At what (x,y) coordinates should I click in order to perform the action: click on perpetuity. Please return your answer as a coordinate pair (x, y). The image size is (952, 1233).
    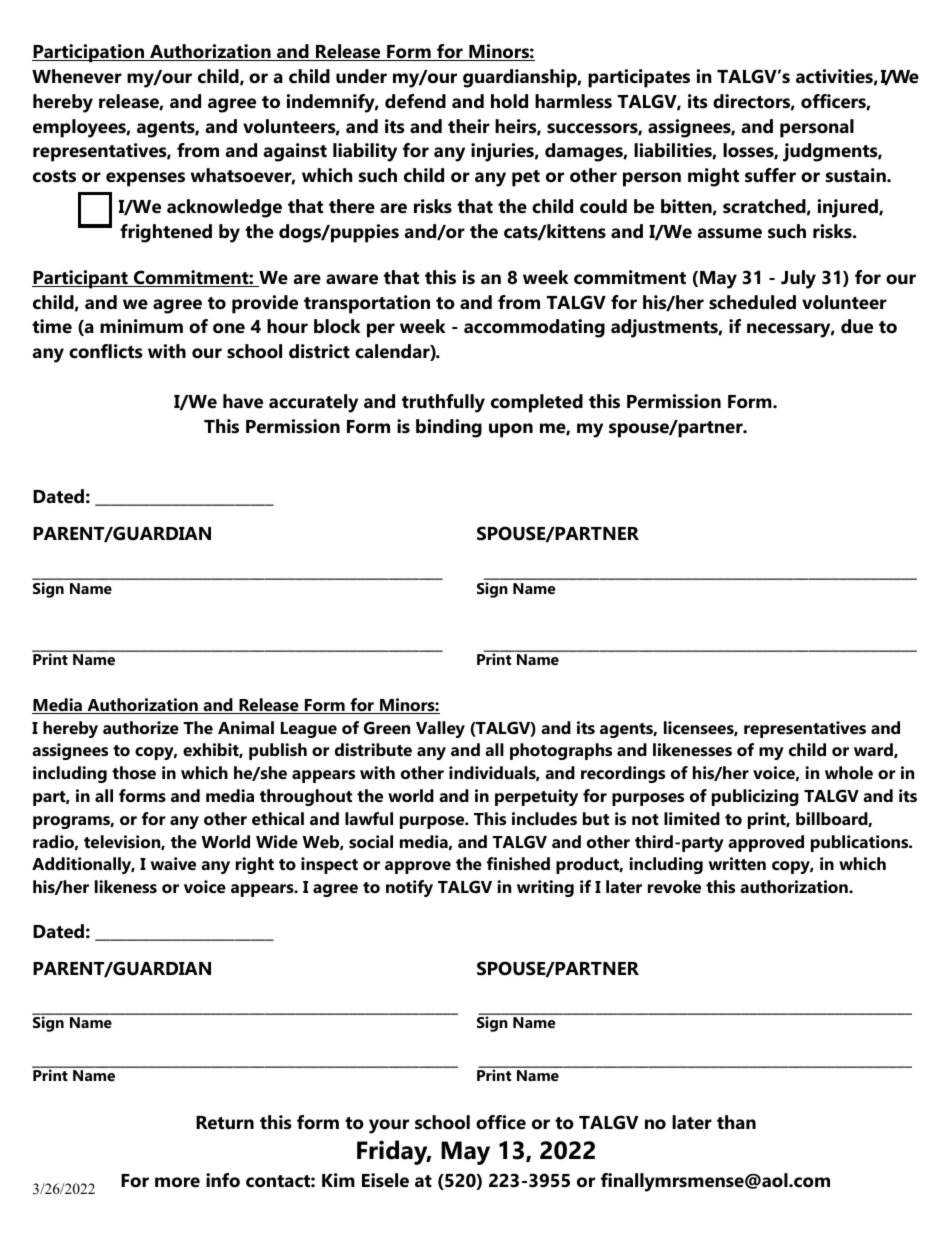
    Looking at the image, I should click on (536, 797).
